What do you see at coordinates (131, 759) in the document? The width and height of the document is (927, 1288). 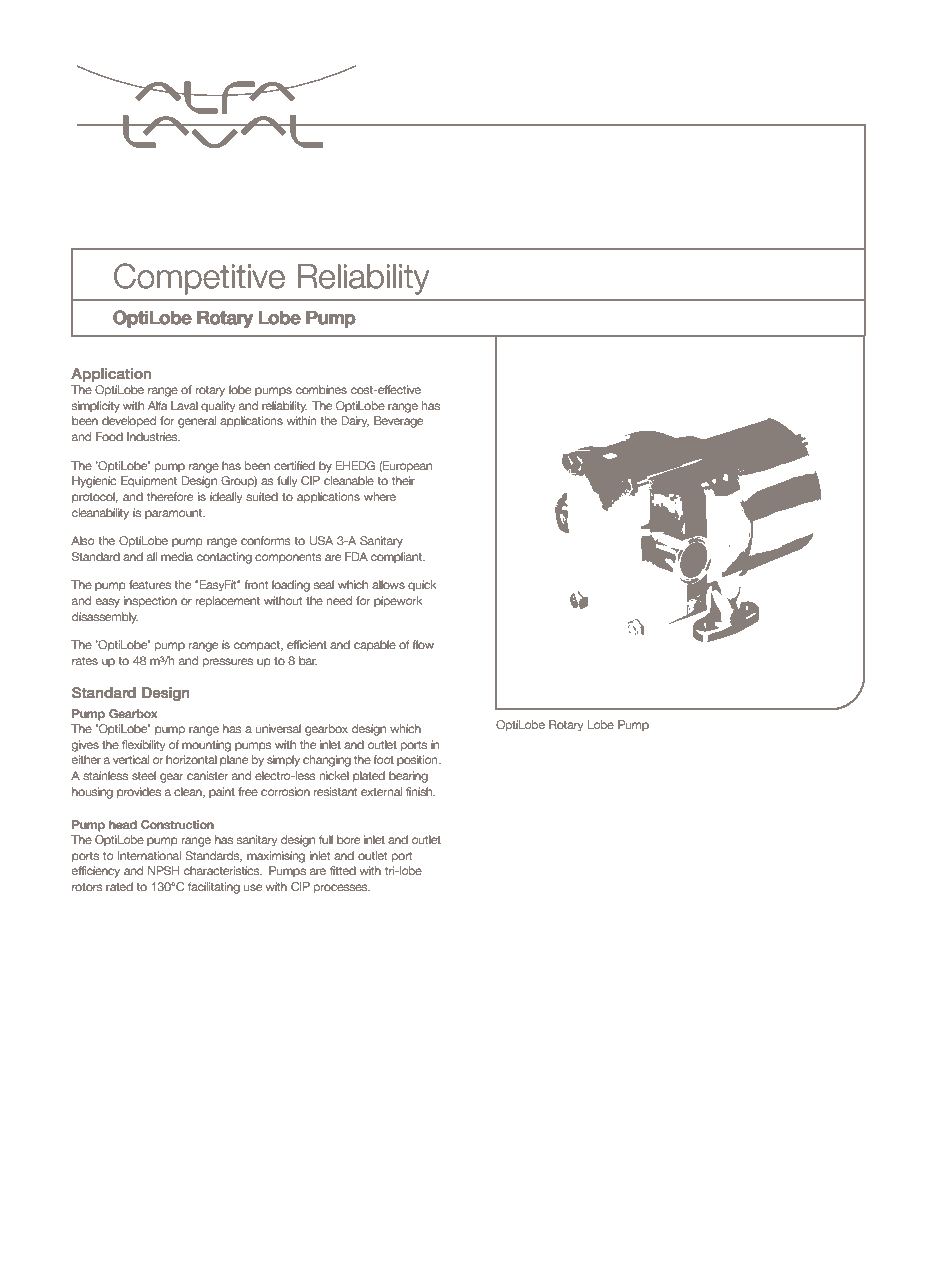 I see `vertical` at bounding box center [131, 759].
